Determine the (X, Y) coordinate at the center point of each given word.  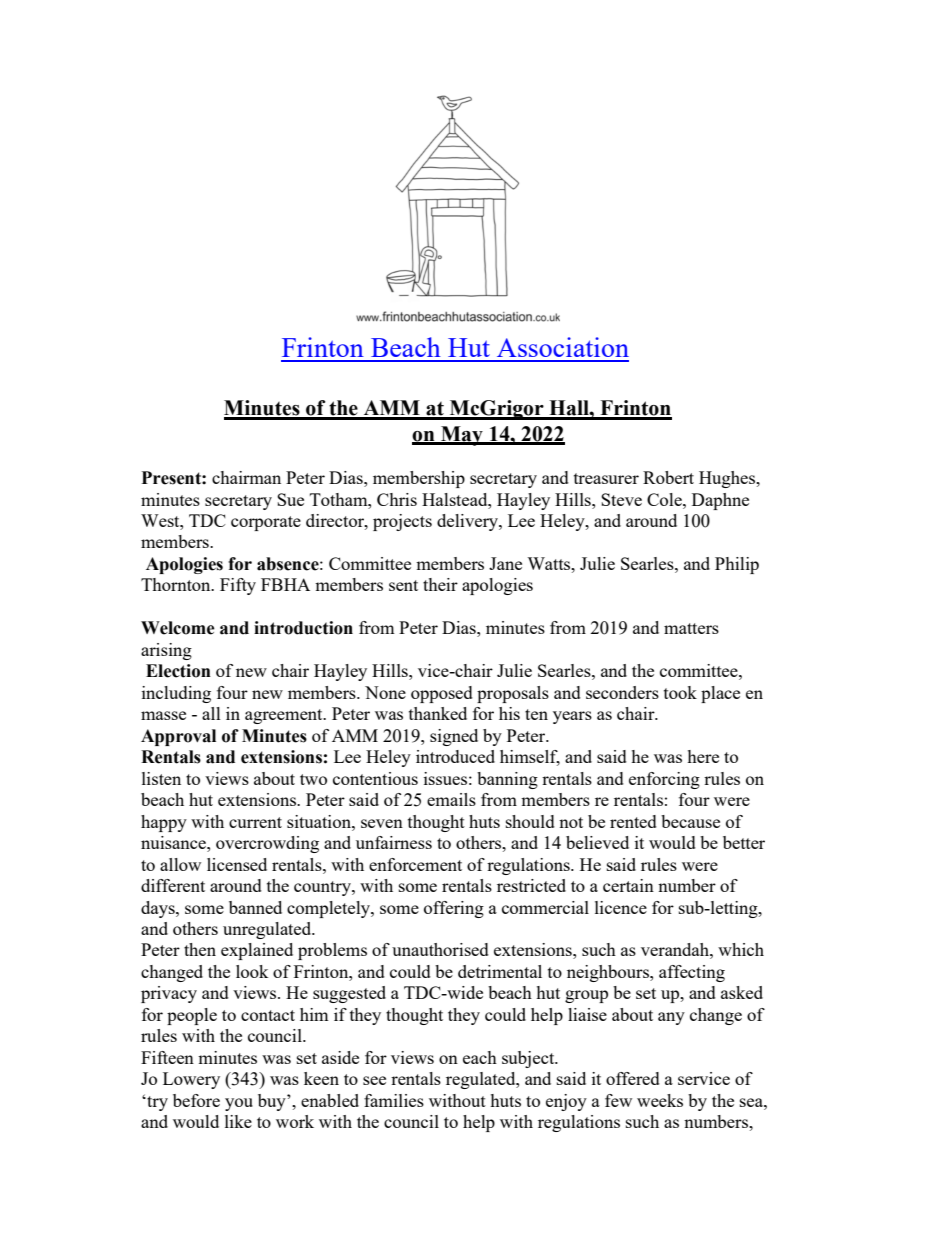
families (394, 1100)
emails (451, 799)
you (239, 1104)
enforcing (664, 780)
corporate (266, 523)
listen (161, 778)
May (462, 436)
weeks (660, 1100)
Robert (668, 477)
